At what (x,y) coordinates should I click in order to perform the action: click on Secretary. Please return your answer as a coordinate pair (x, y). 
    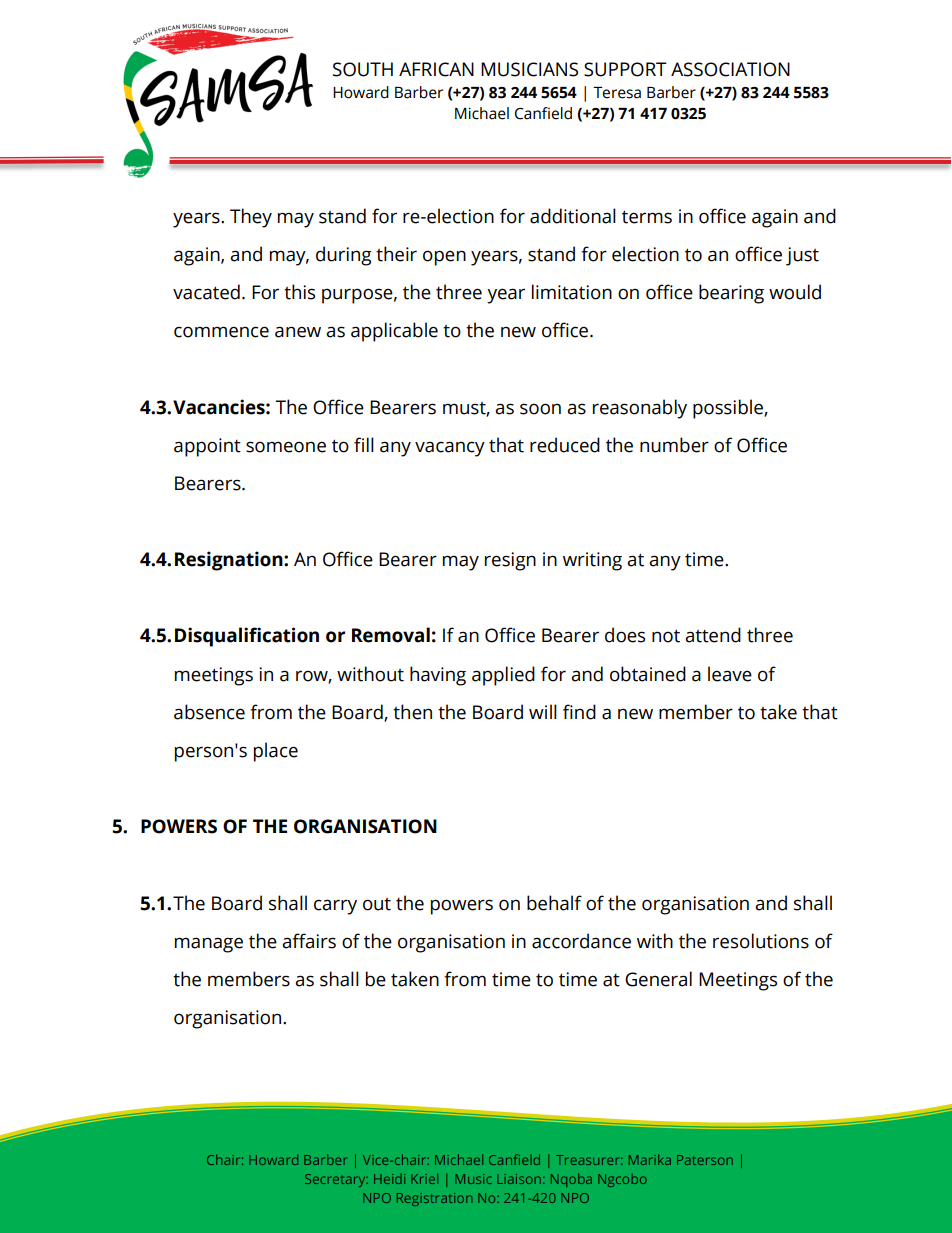
    Looking at the image, I should click on (336, 1180).
